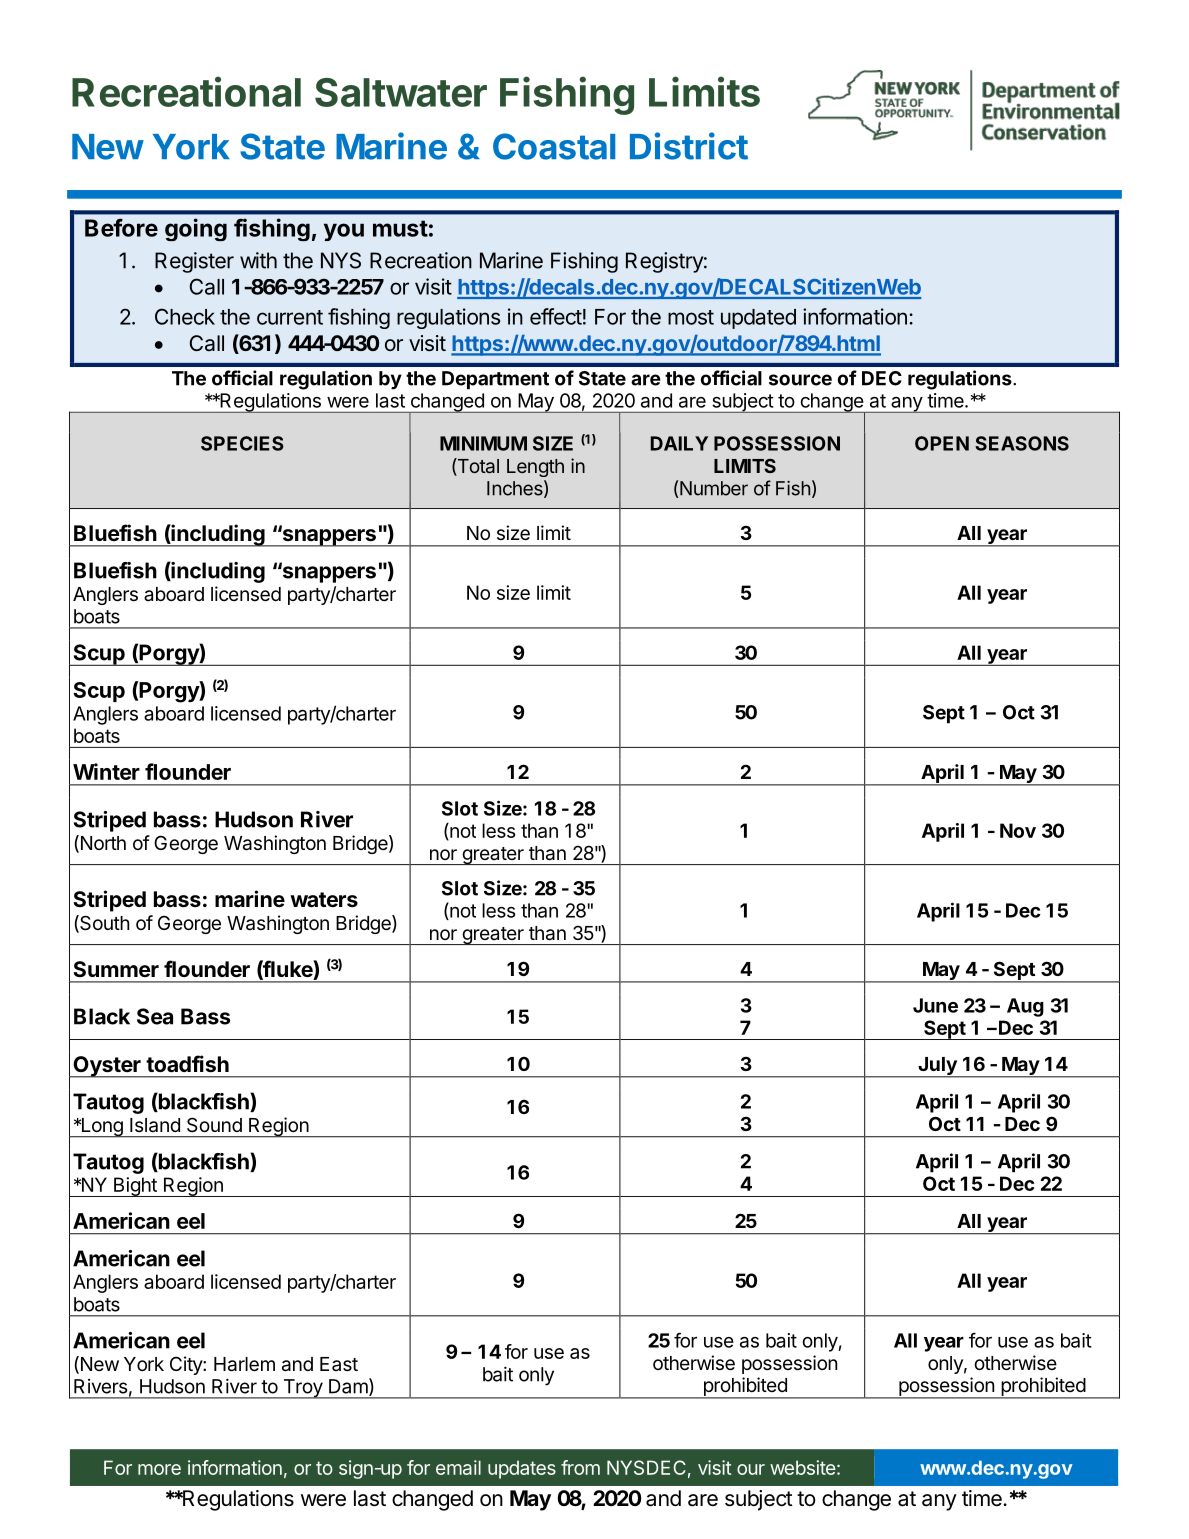 The width and height of the page is (1189, 1539). I want to click on Length, so click(535, 468).
